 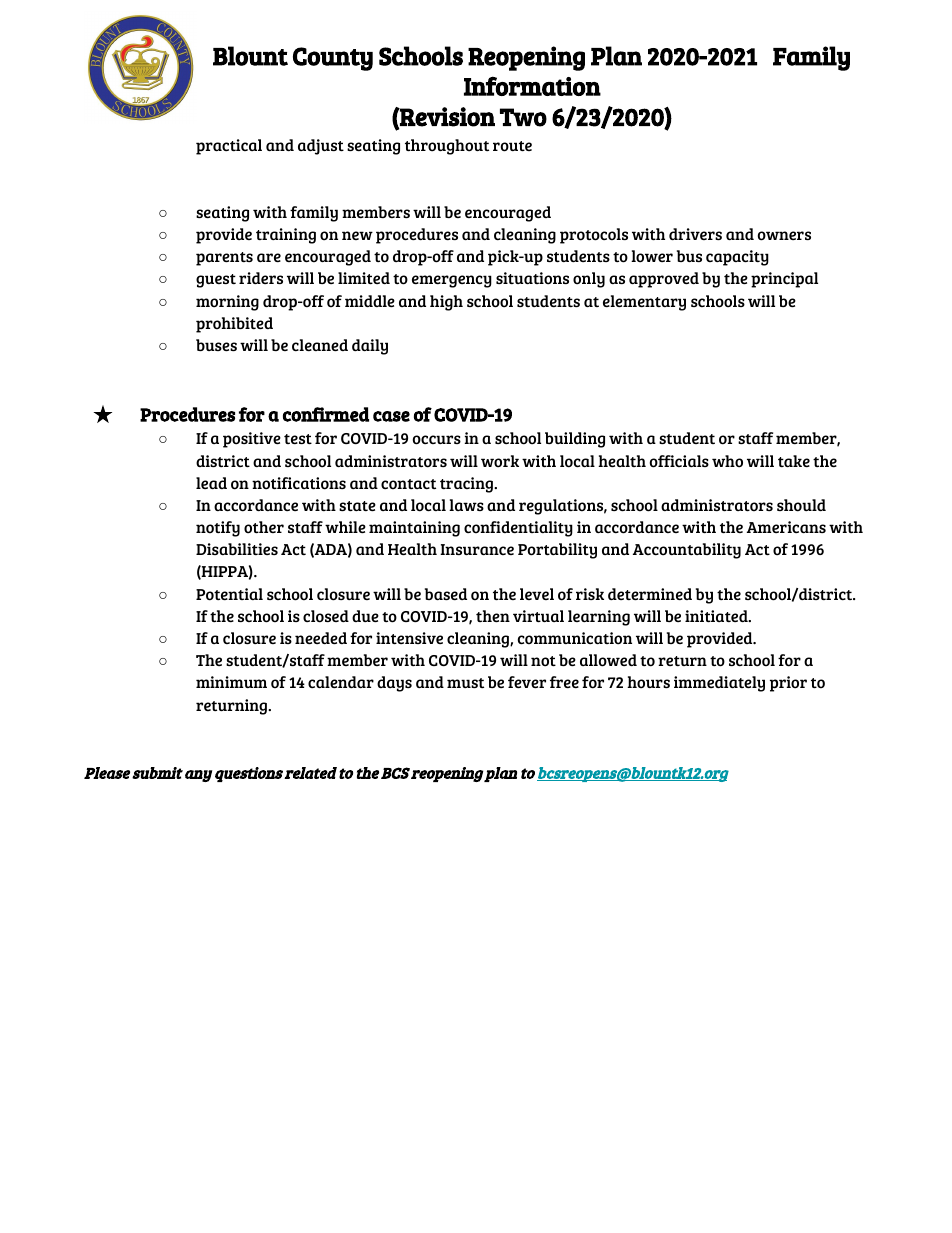 What do you see at coordinates (500, 461) in the screenshot?
I see `work` at bounding box center [500, 461].
